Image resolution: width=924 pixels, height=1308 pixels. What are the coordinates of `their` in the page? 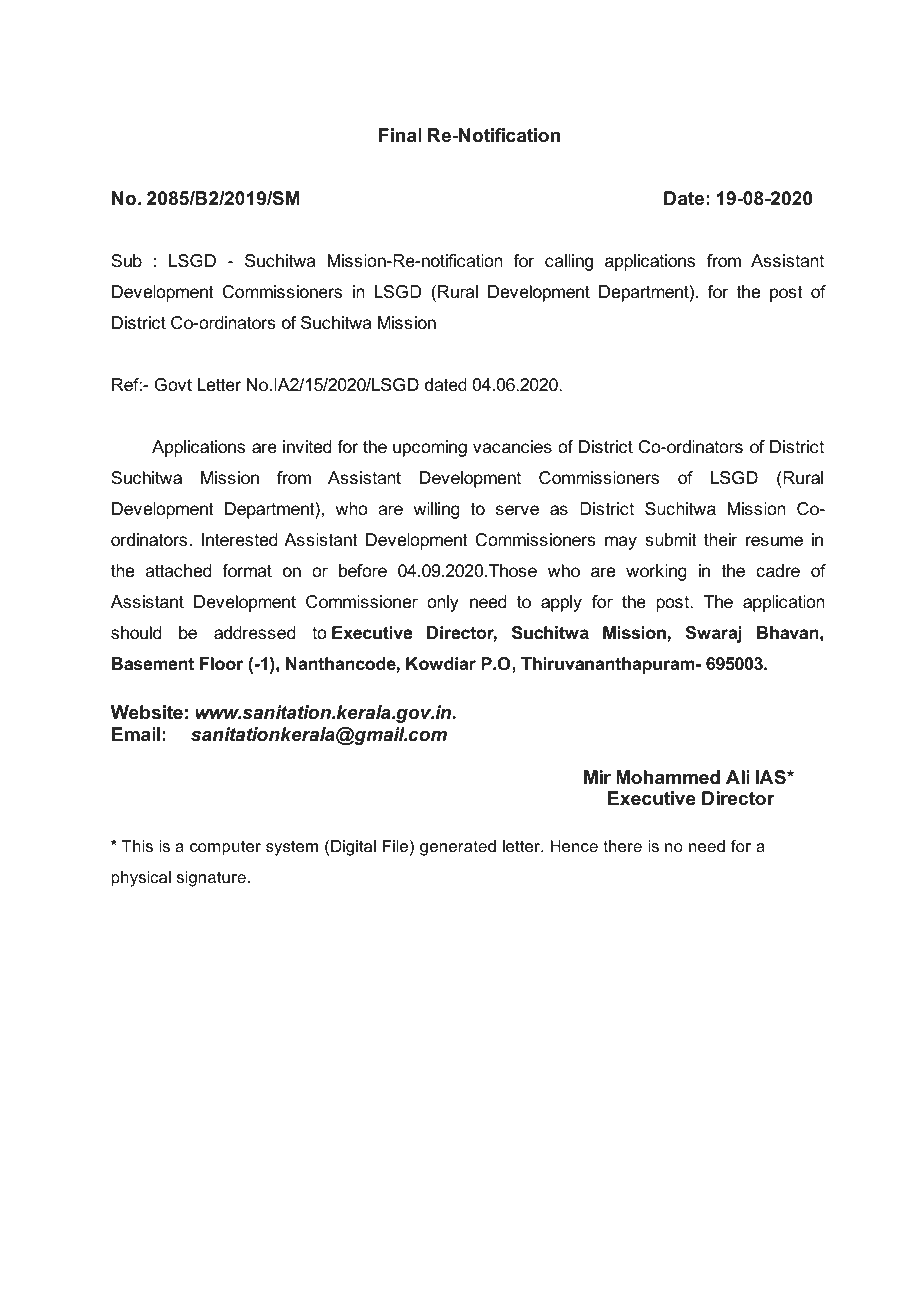 It's located at (721, 539).
